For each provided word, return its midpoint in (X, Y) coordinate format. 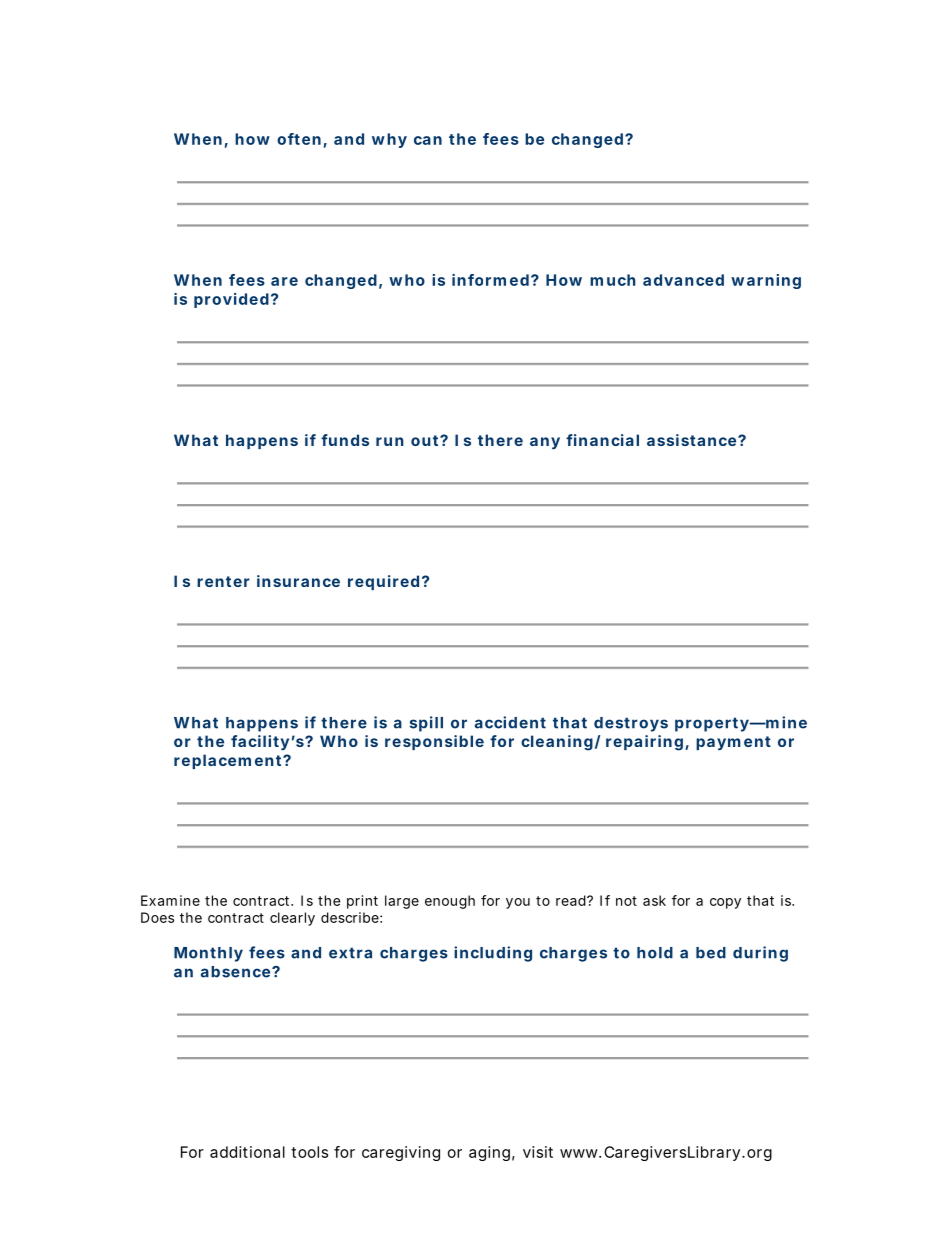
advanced (683, 280)
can (428, 140)
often (299, 139)
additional (247, 1152)
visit (538, 1152)
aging (489, 1153)
